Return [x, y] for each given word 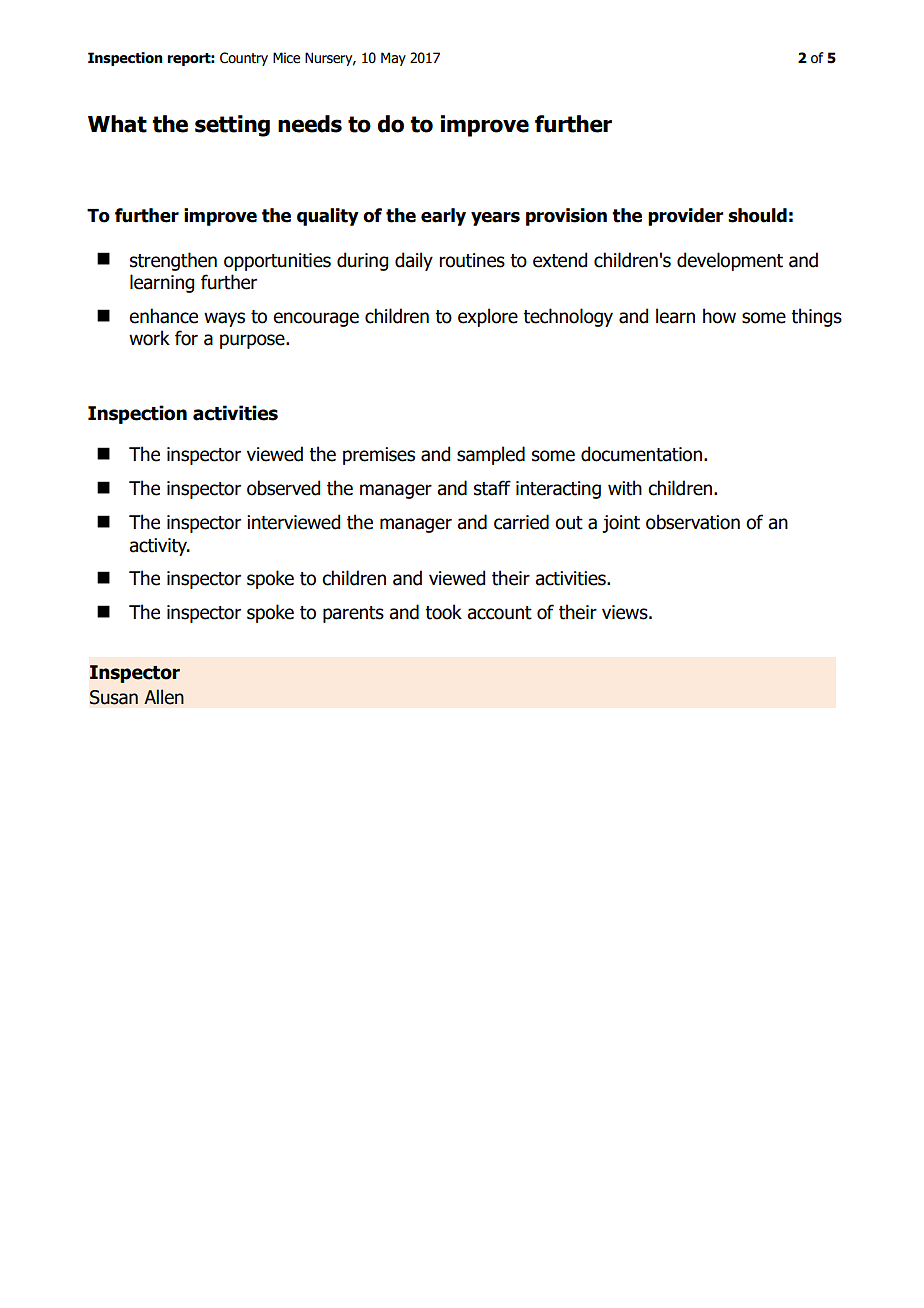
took [443, 612]
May [393, 59]
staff [492, 488]
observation [693, 522]
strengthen [173, 261]
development [730, 261]
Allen [164, 697]
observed [283, 488]
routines [472, 260]
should [757, 215]
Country [244, 59]
